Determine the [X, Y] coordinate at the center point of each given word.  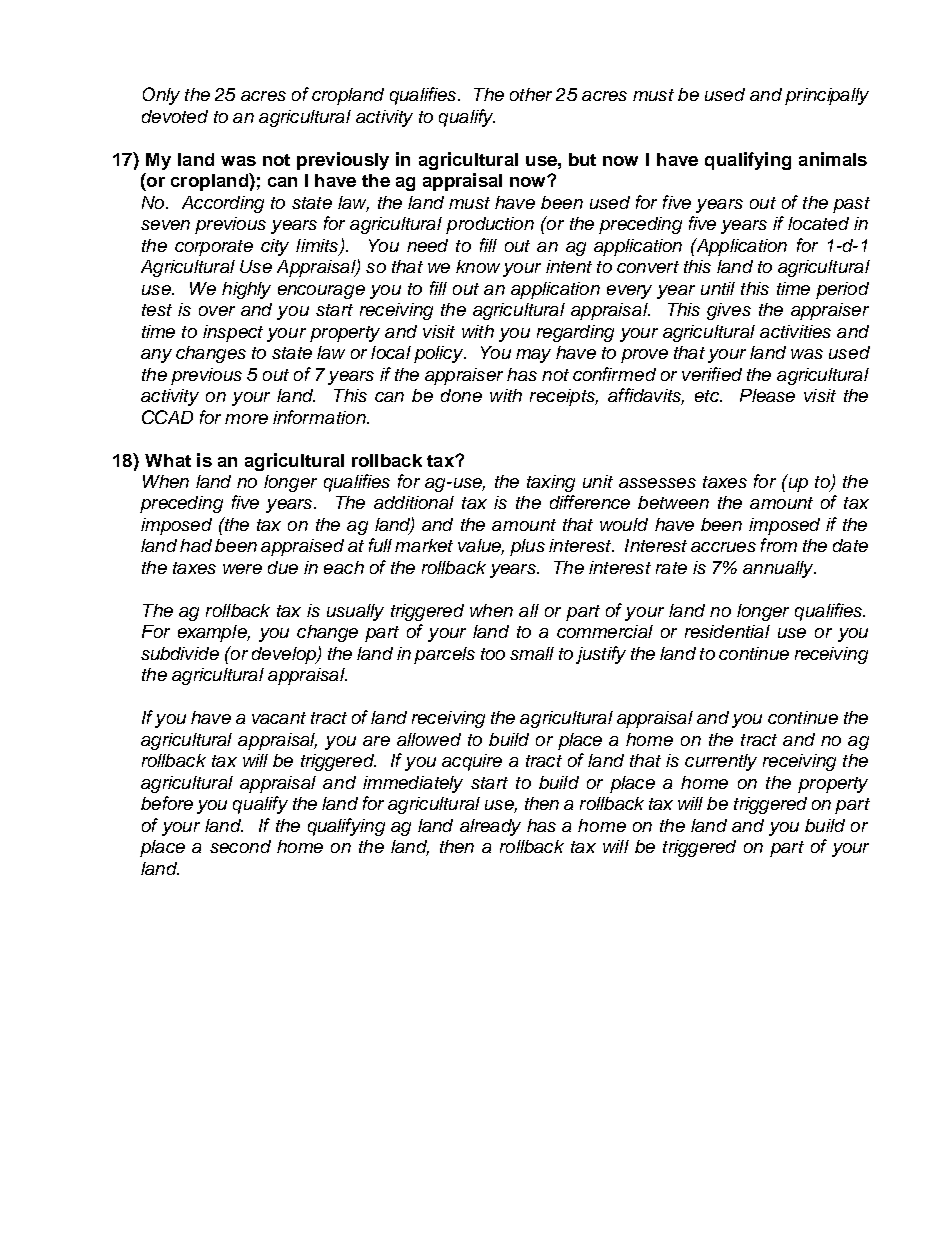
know [478, 266]
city [275, 247]
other [531, 94]
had [196, 545]
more [246, 419]
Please [767, 395]
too [493, 654]
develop [285, 655]
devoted [175, 116]
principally [827, 96]
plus [527, 547]
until [718, 288]
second [240, 846]
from [779, 545]
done [461, 395]
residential [727, 631]
